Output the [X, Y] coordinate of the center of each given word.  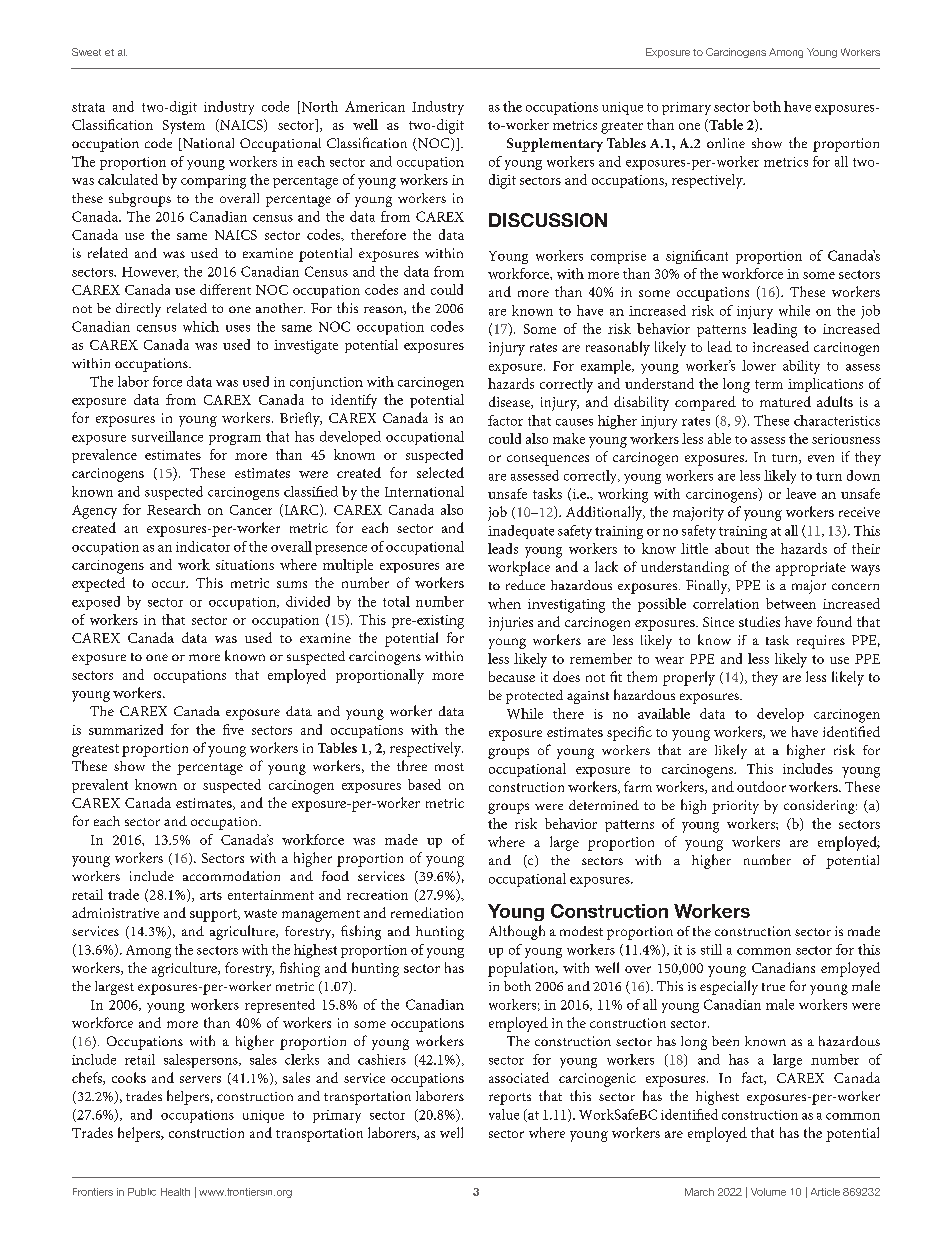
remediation [427, 912]
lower [759, 365]
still [711, 949]
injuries [511, 624]
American [375, 106]
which [201, 326]
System [184, 127]
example [607, 367]
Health [175, 1192]
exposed [96, 603]
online [726, 143]
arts [211, 895]
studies [759, 621]
